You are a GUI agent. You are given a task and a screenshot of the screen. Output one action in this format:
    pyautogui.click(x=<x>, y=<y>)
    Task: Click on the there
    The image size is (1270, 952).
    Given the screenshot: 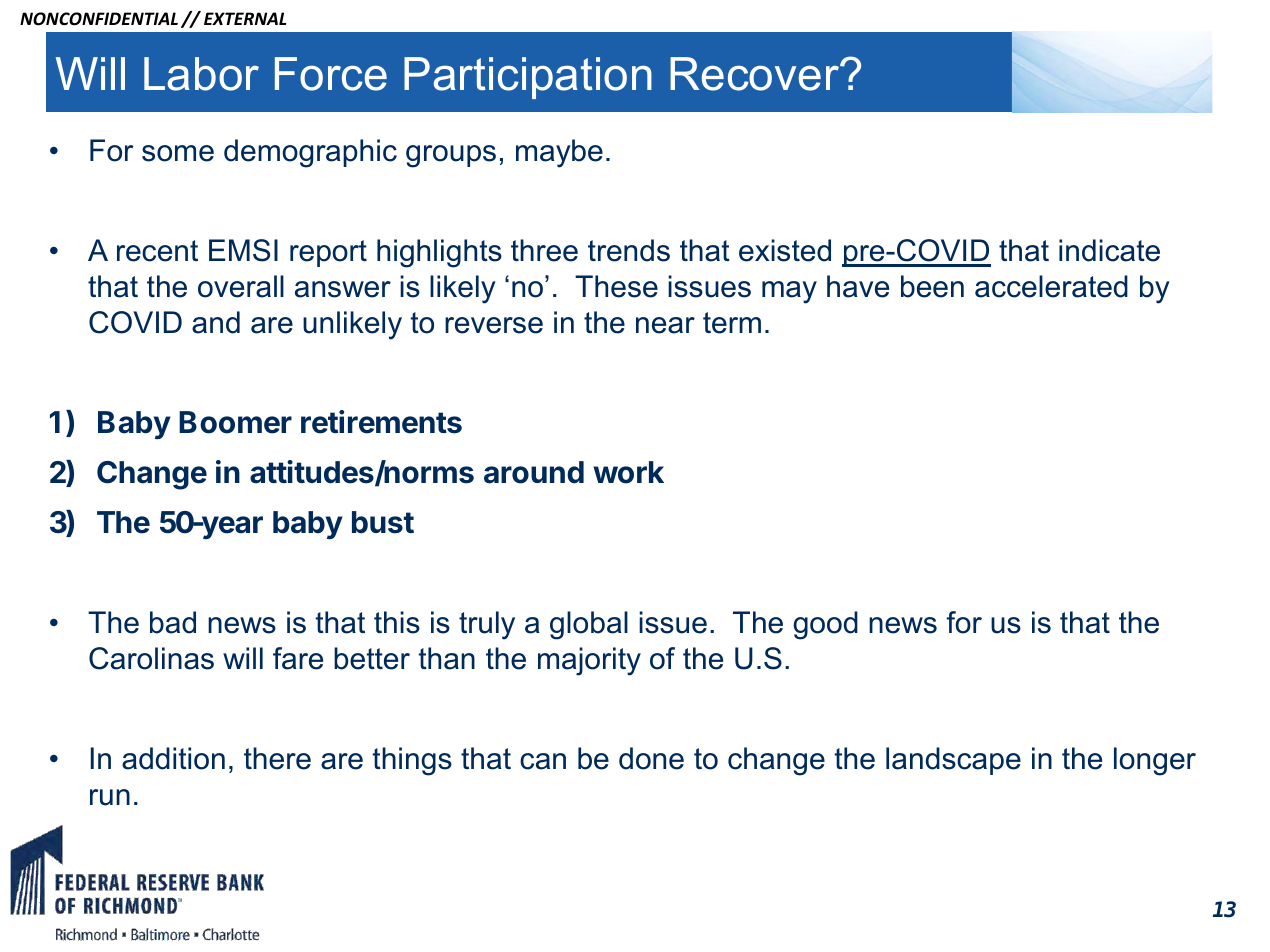 What is the action you would take?
    pyautogui.click(x=277, y=758)
